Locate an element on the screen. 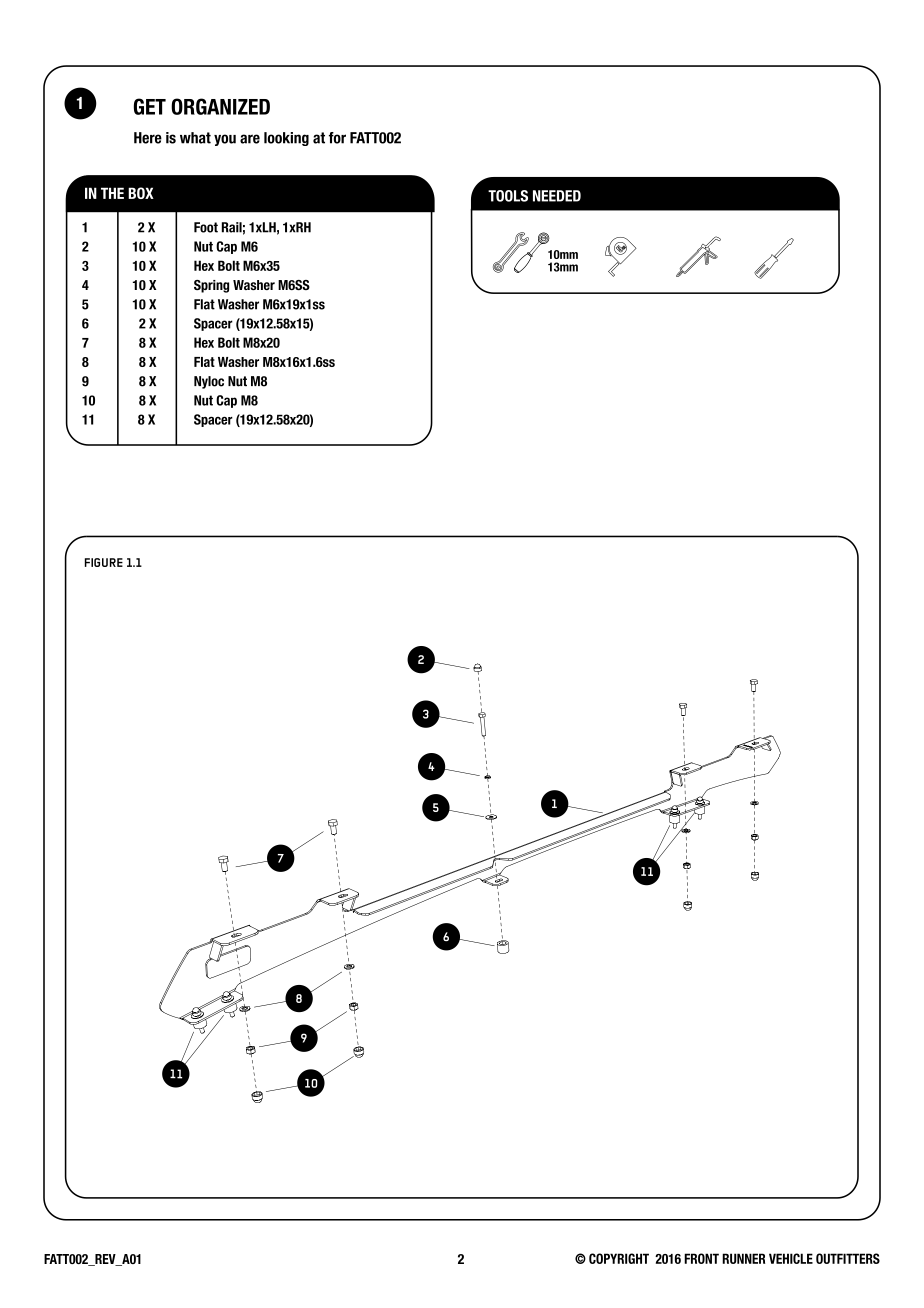 This screenshot has width=924, height=1308. FIGURE is located at coordinates (104, 562).
